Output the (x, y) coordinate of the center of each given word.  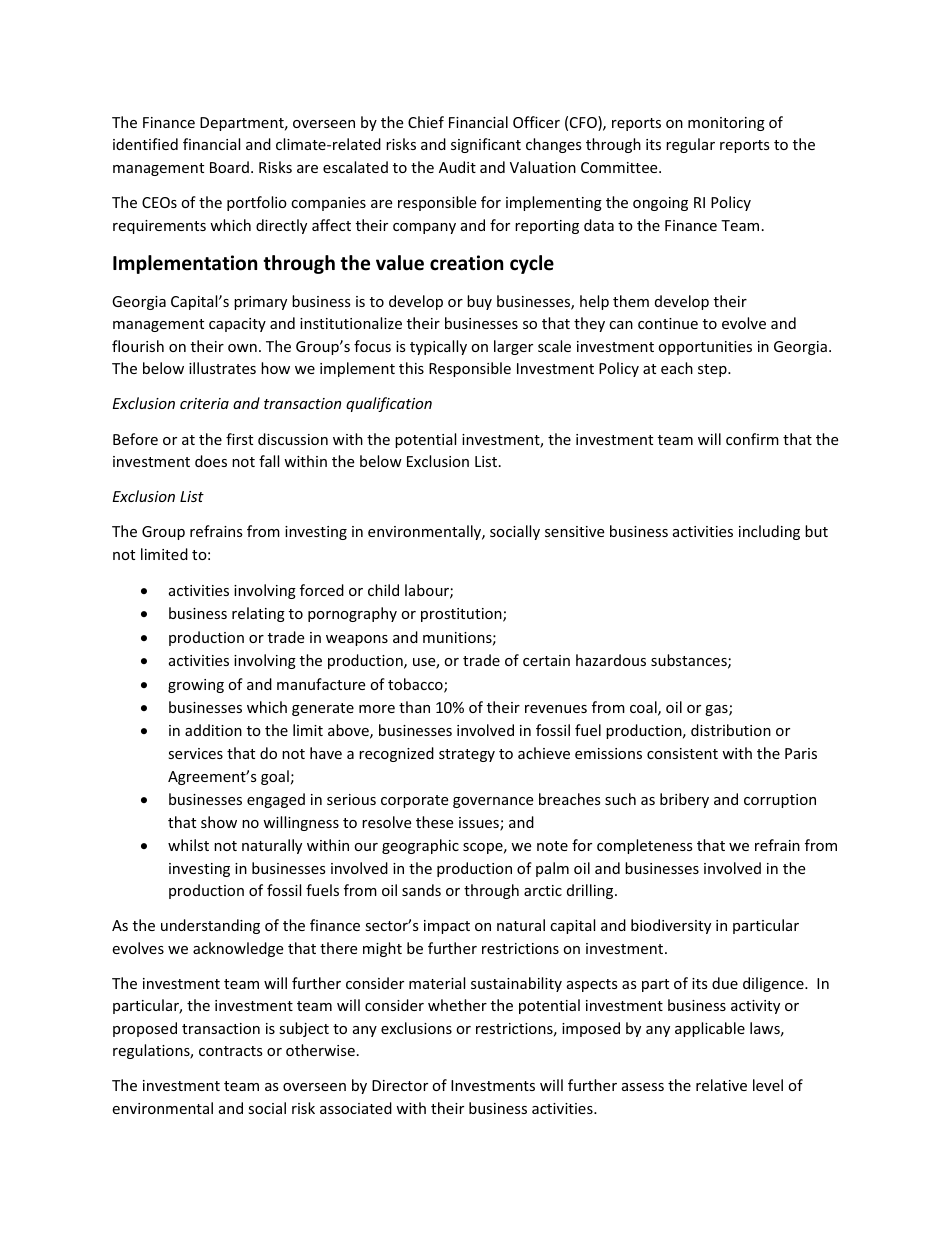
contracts (231, 1051)
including (769, 532)
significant (486, 145)
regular (690, 145)
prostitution (462, 615)
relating (258, 614)
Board (229, 167)
